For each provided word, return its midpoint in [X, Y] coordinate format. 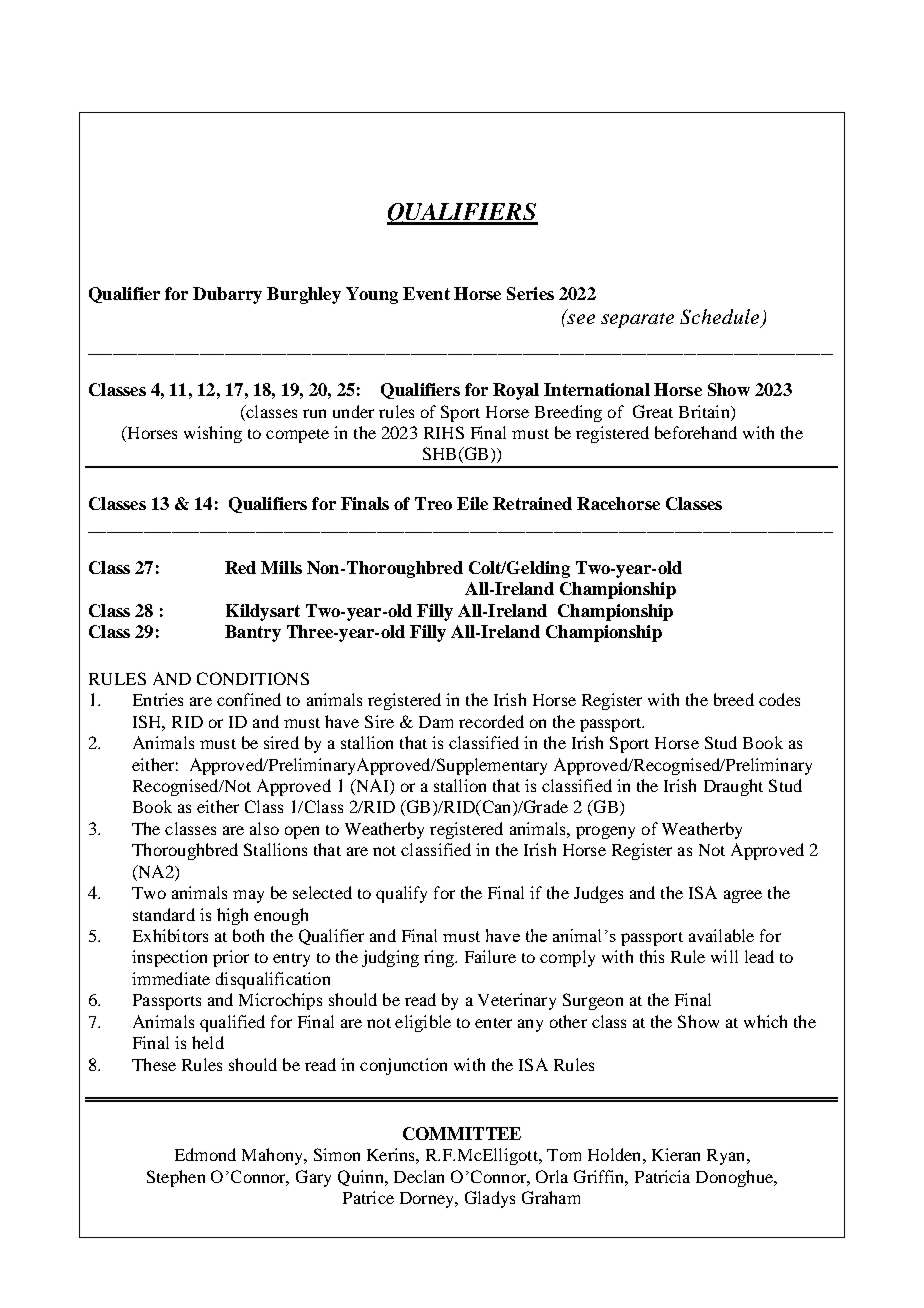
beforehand [696, 432]
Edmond [205, 1154]
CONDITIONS [253, 678]
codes [779, 699]
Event [426, 293]
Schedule [721, 318]
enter [493, 1023]
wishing [213, 434]
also [264, 828]
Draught [733, 787]
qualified [232, 1023]
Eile [472, 503]
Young [372, 295]
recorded [491, 721]
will [724, 956]
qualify [401, 894]
